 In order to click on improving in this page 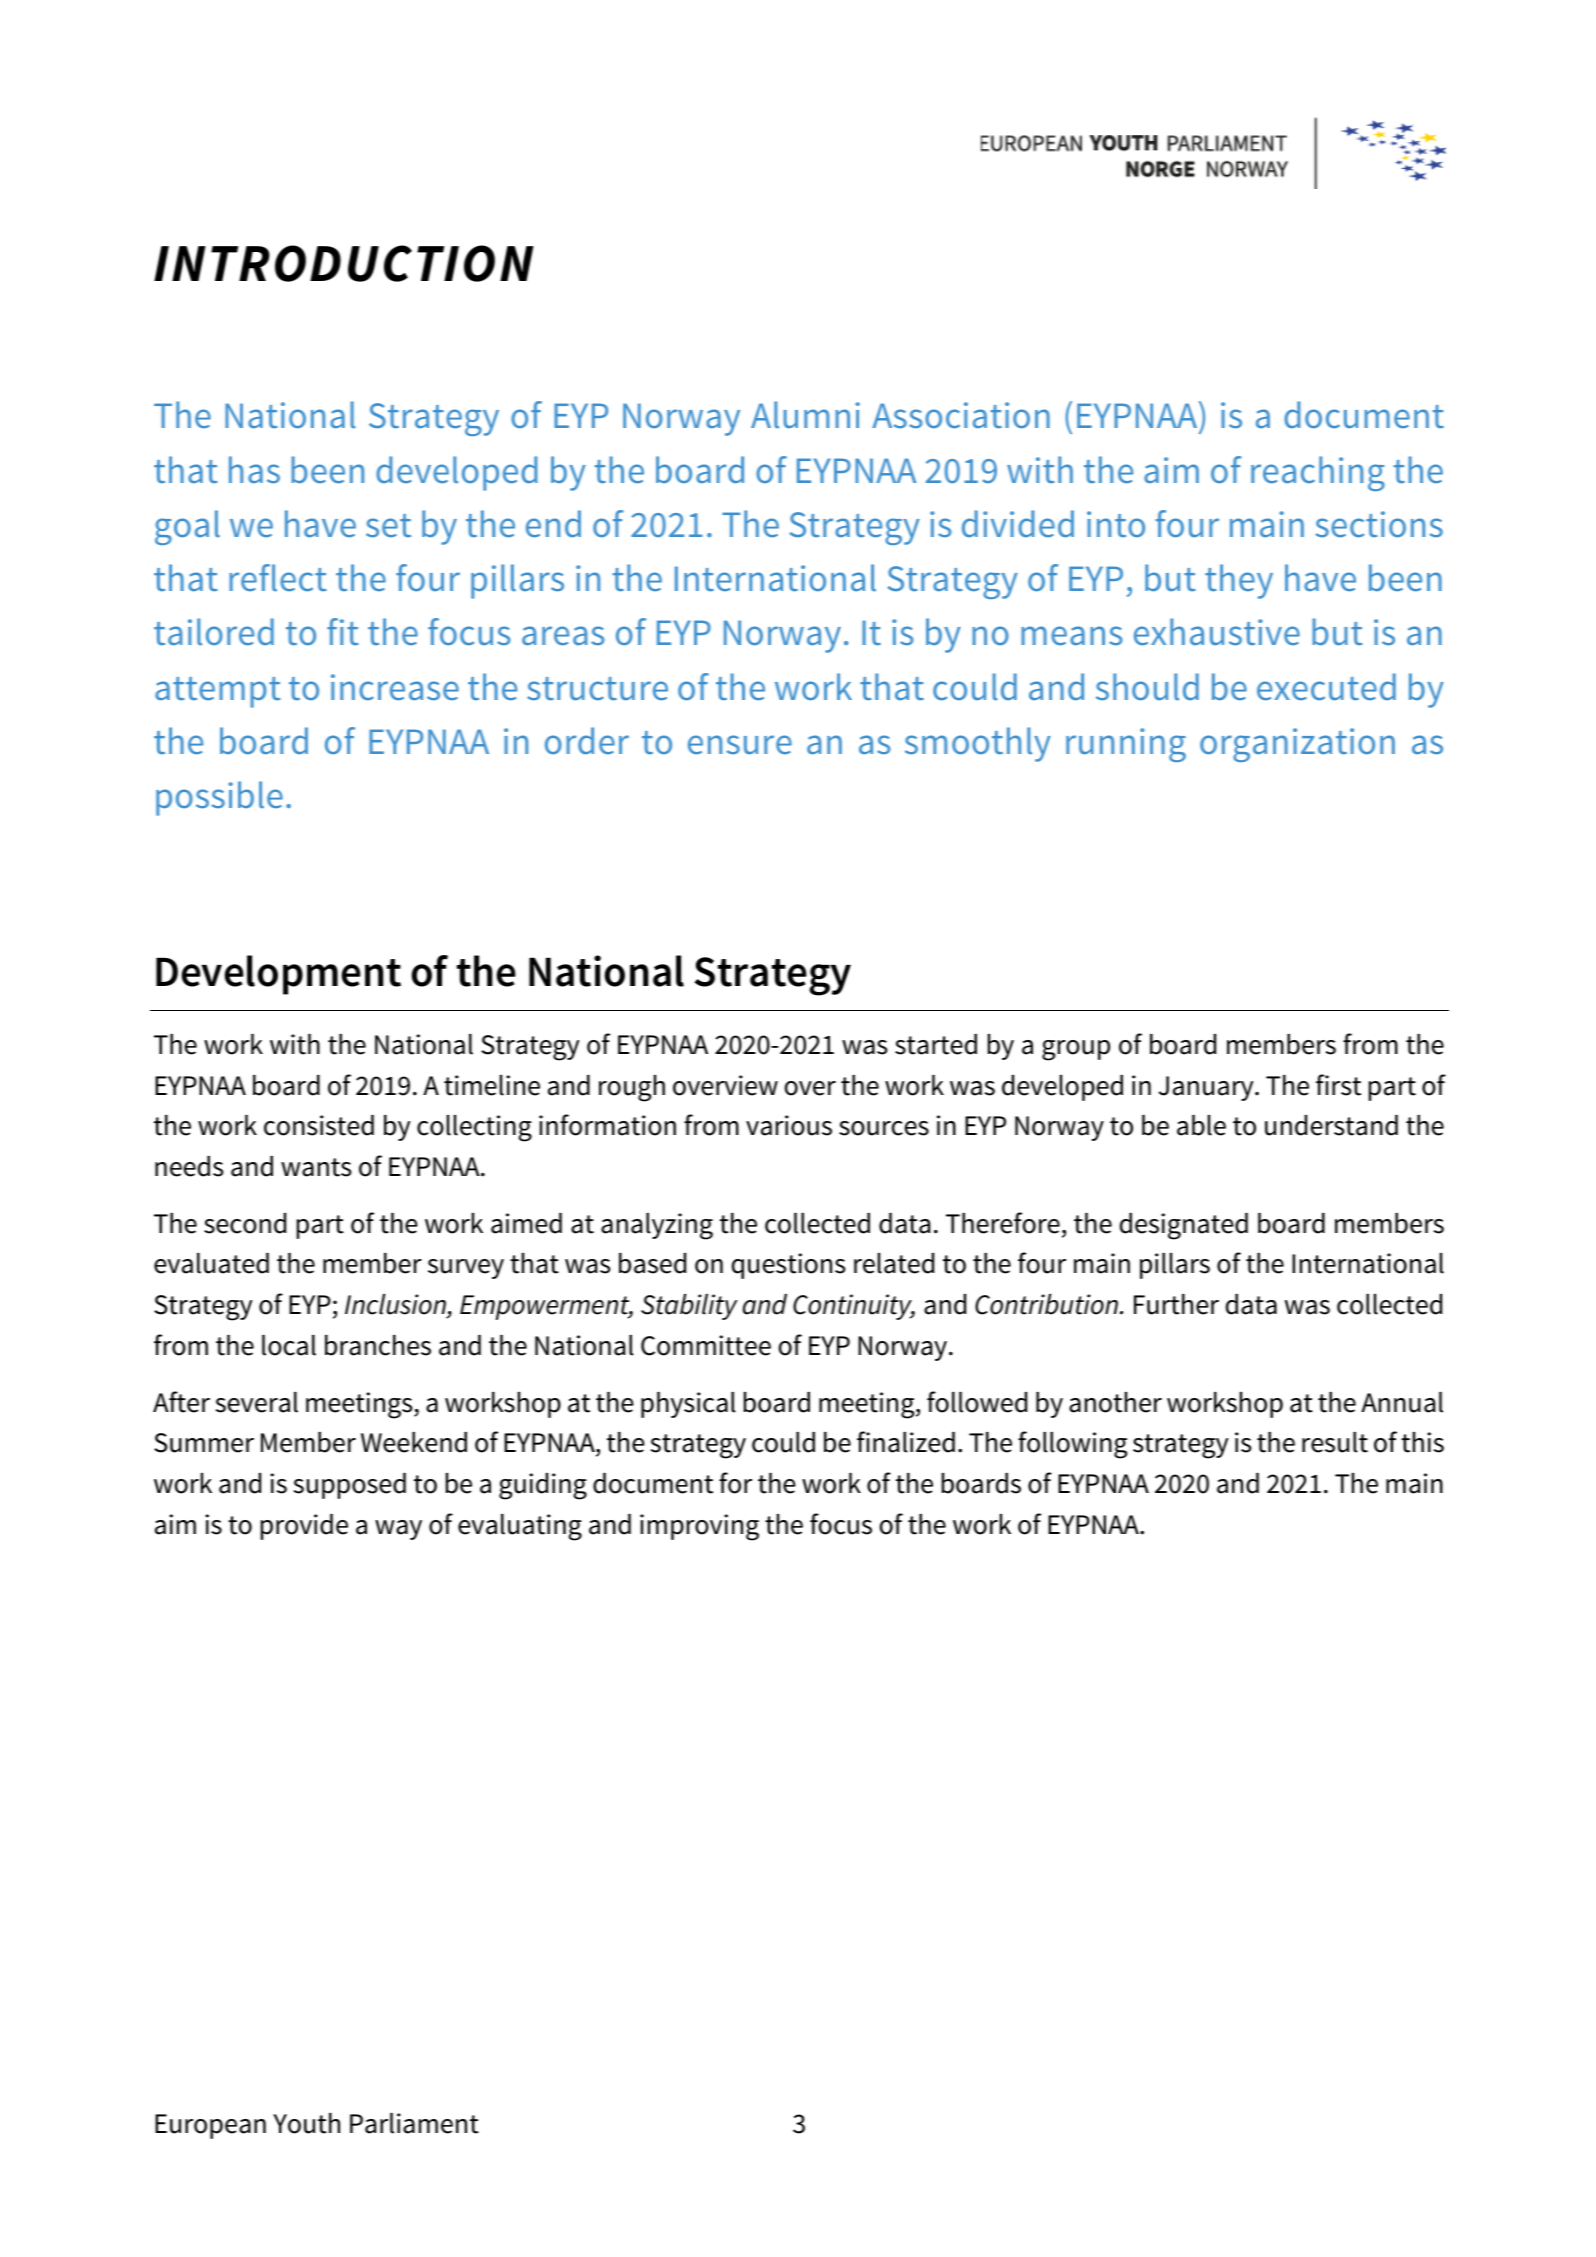, I will do `click(699, 1527)`.
